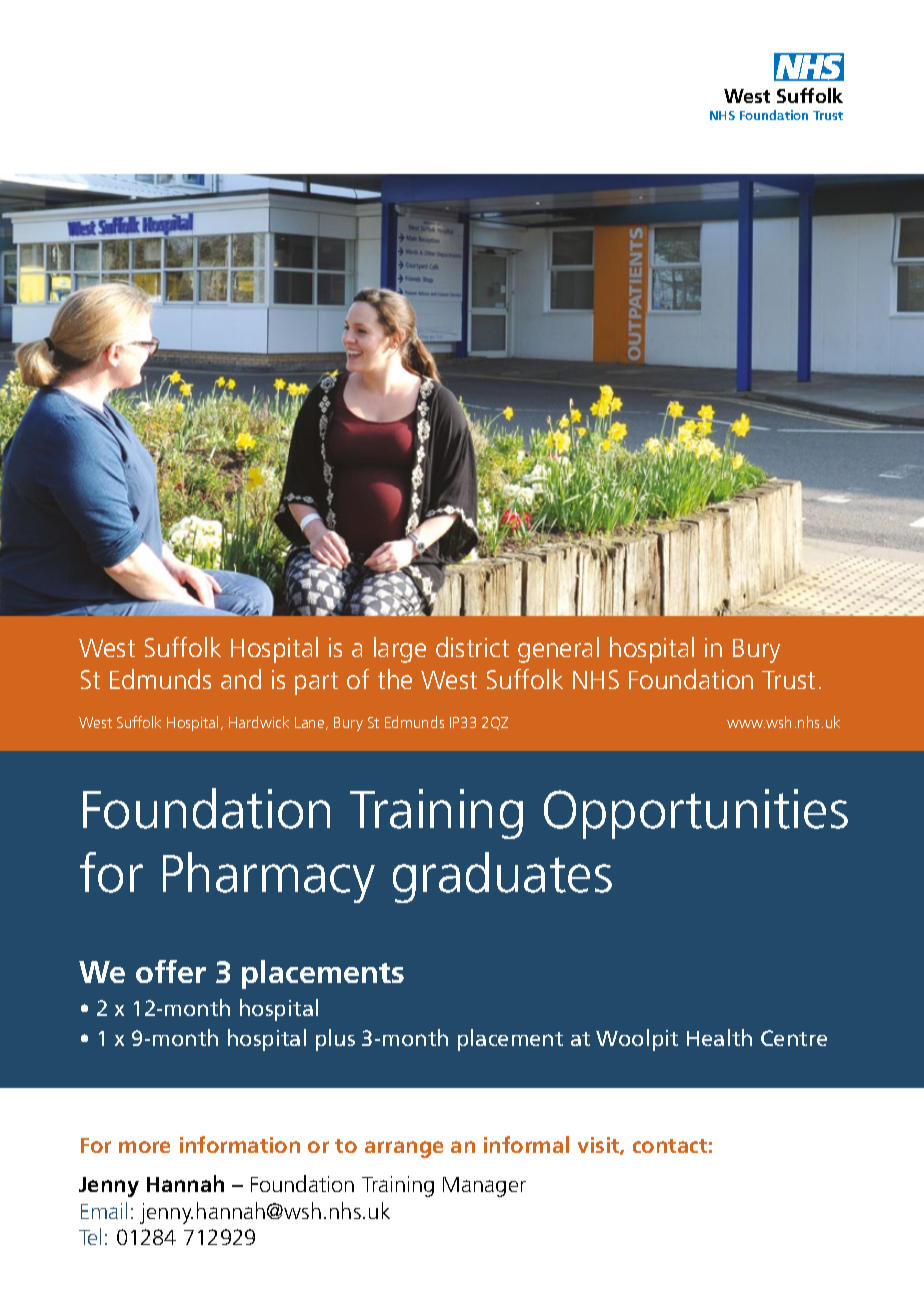 The height and width of the image is (1311, 924). Describe the element at coordinates (472, 647) in the image. I see `district` at that location.
